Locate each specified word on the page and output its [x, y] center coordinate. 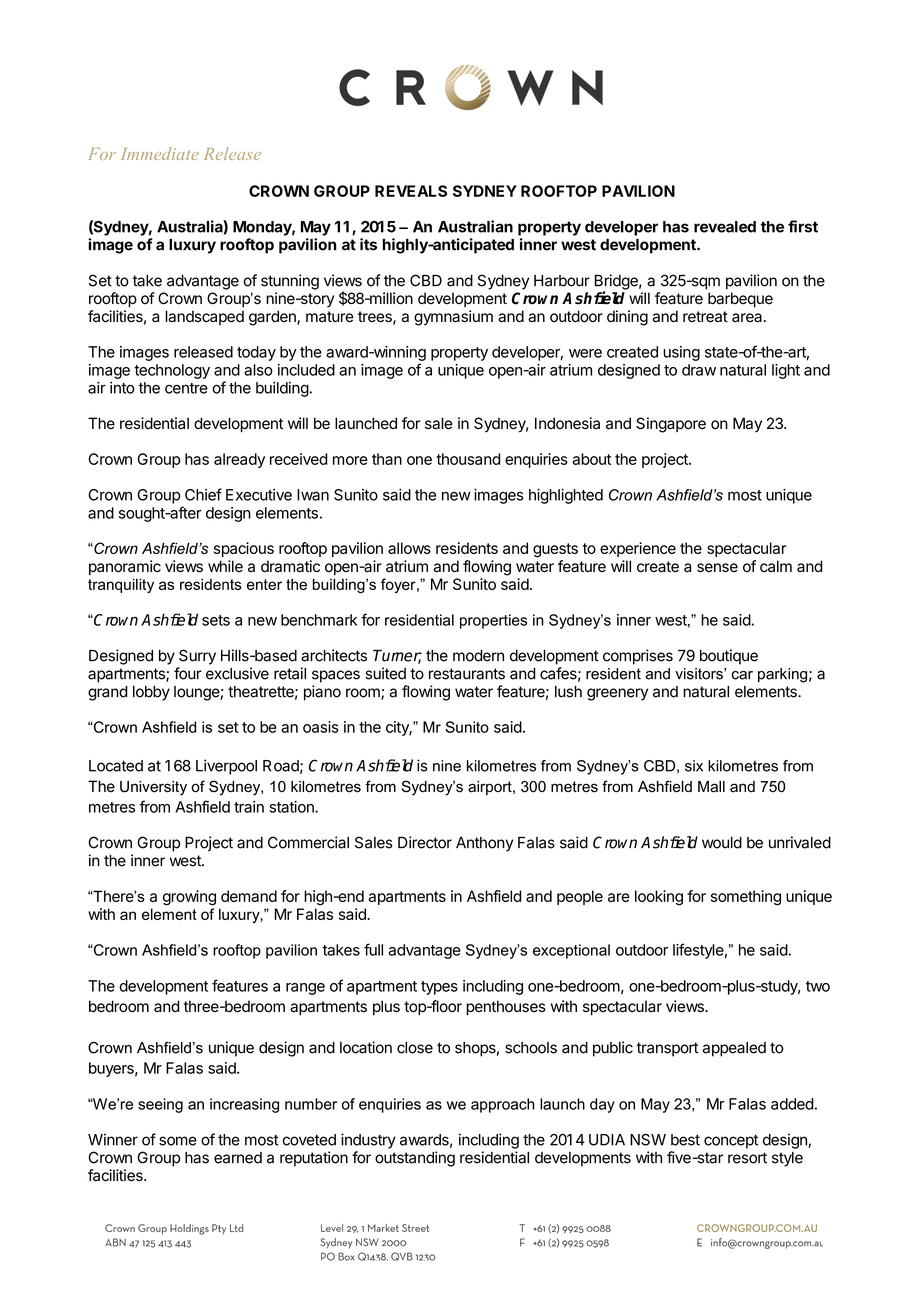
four [188, 673]
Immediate [160, 153]
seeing [160, 1105]
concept [731, 1141]
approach [503, 1105]
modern [478, 656]
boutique [729, 657]
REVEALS [411, 191]
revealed [725, 227]
